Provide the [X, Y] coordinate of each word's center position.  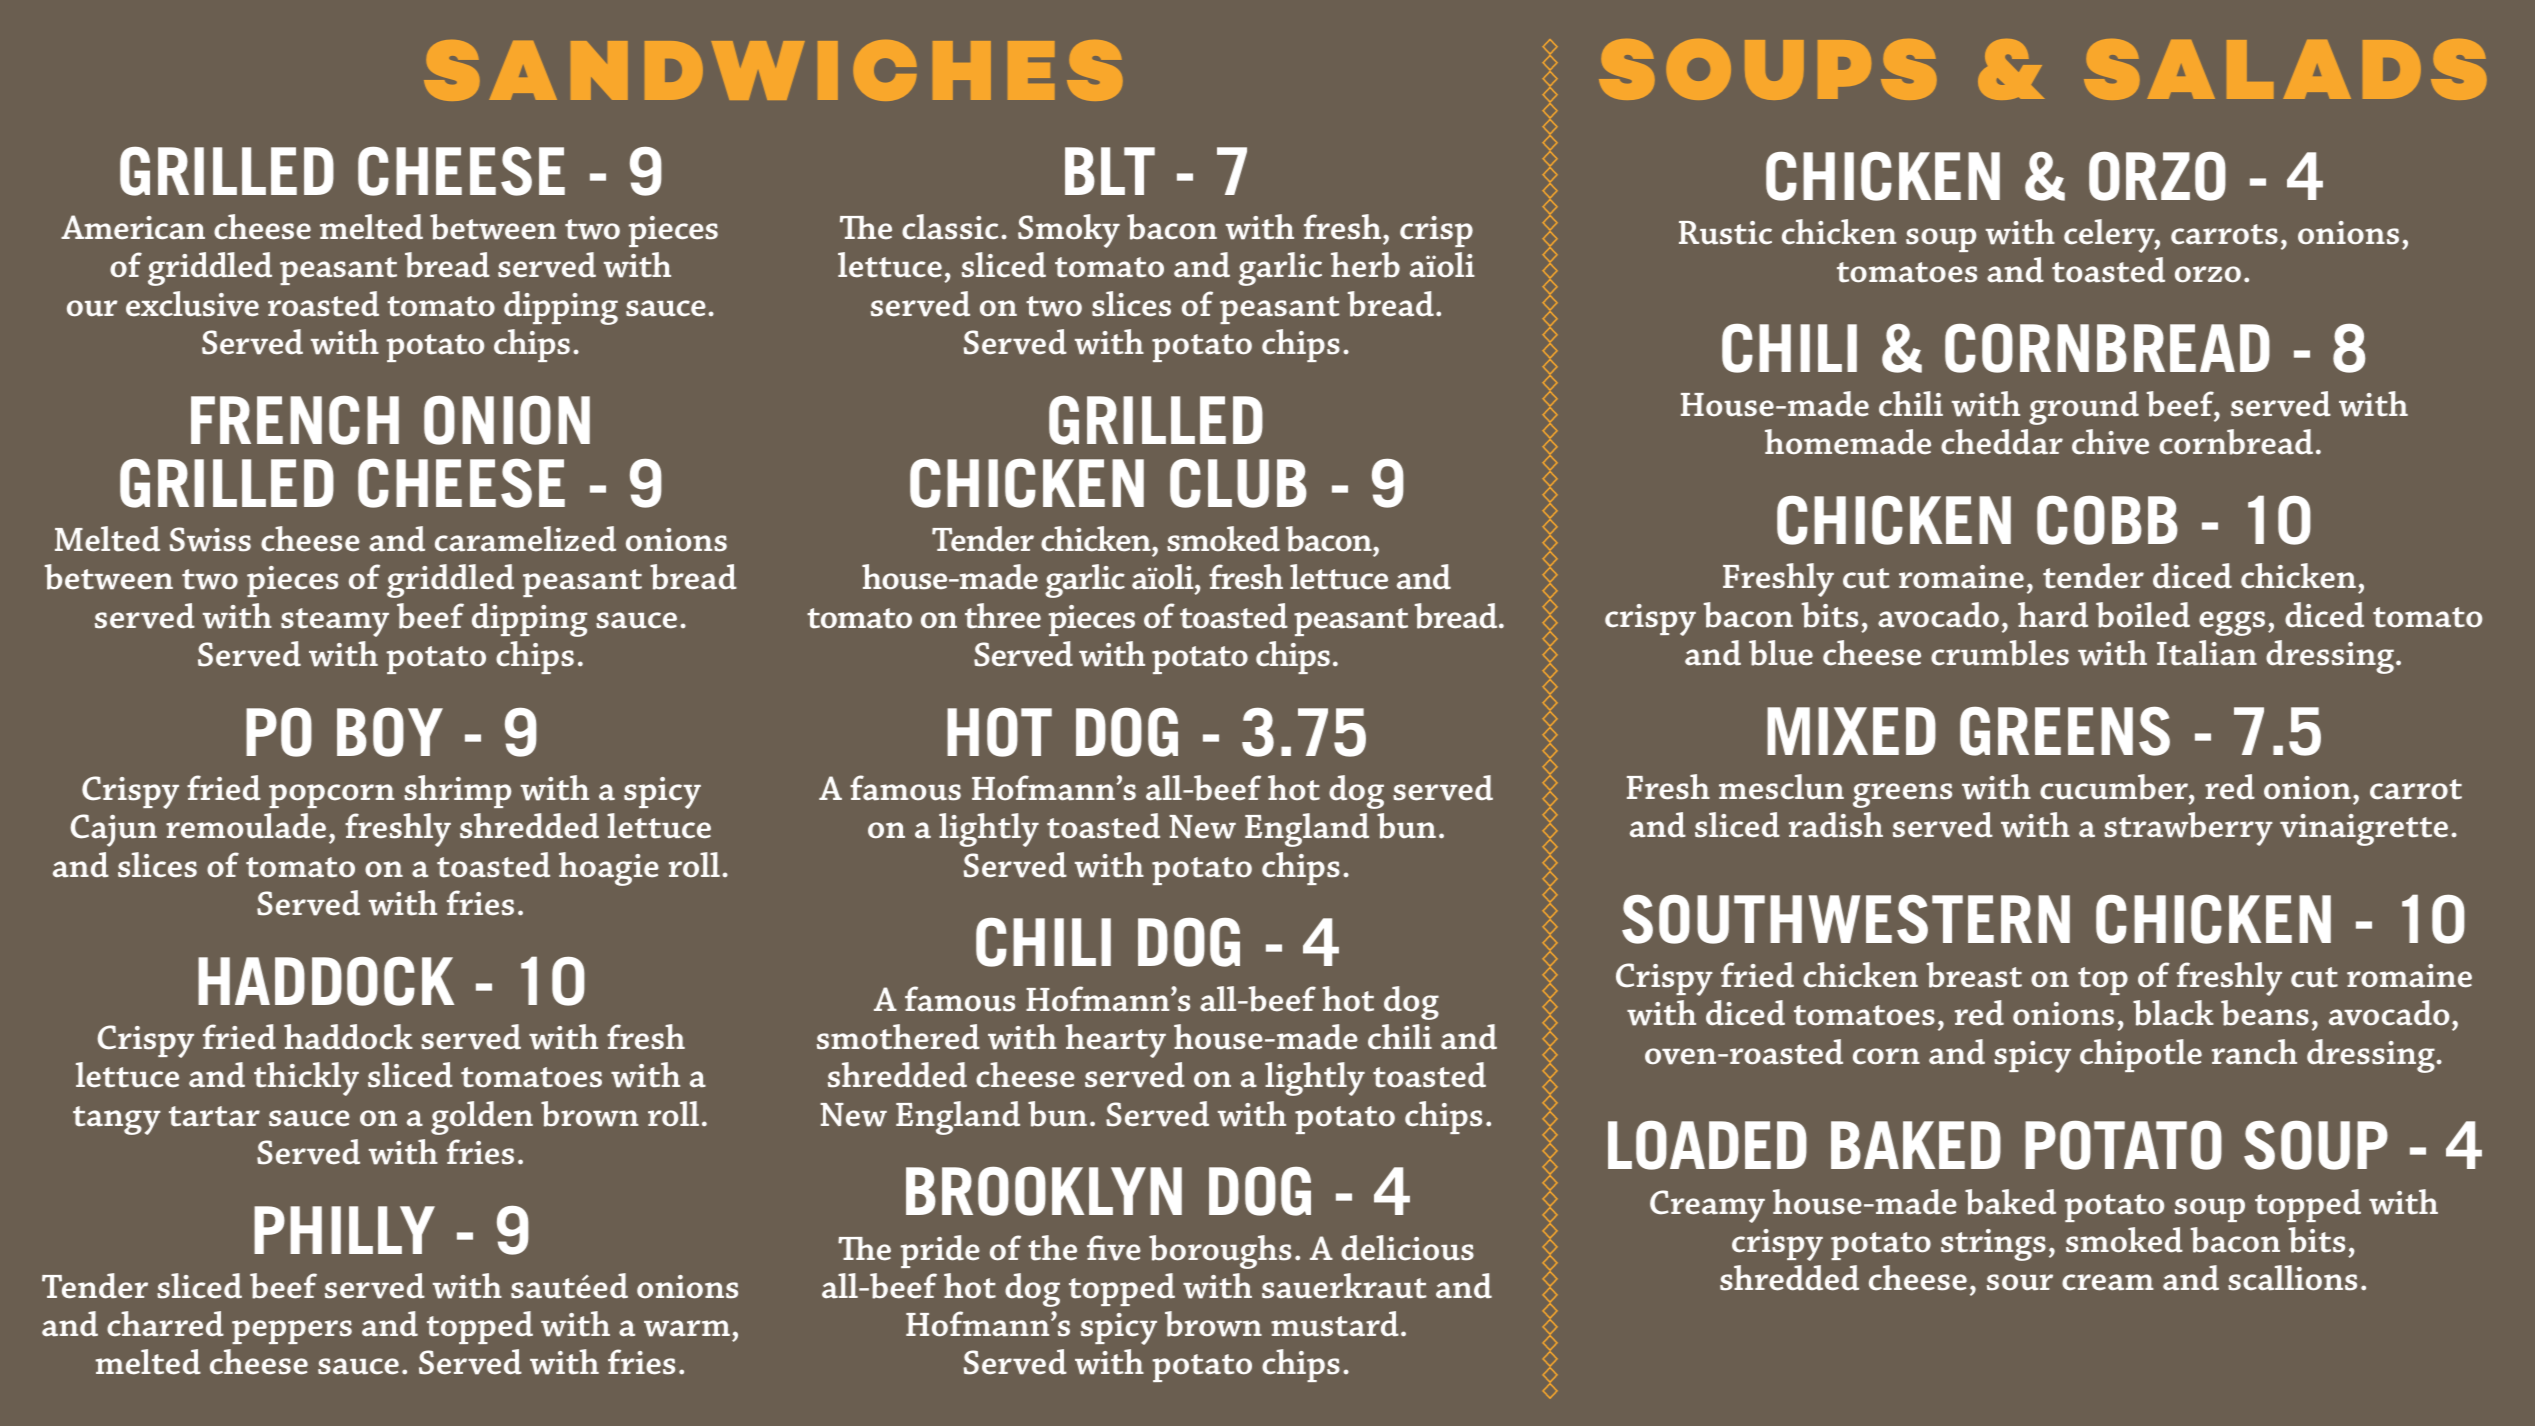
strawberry [2188, 829]
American [133, 227]
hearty [1115, 1041]
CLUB [1238, 483]
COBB [2107, 520]
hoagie [609, 869]
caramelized [525, 539]
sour [2020, 1282]
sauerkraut [1344, 1286]
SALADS [2285, 69]
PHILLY [344, 1230]
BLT [1110, 171]
